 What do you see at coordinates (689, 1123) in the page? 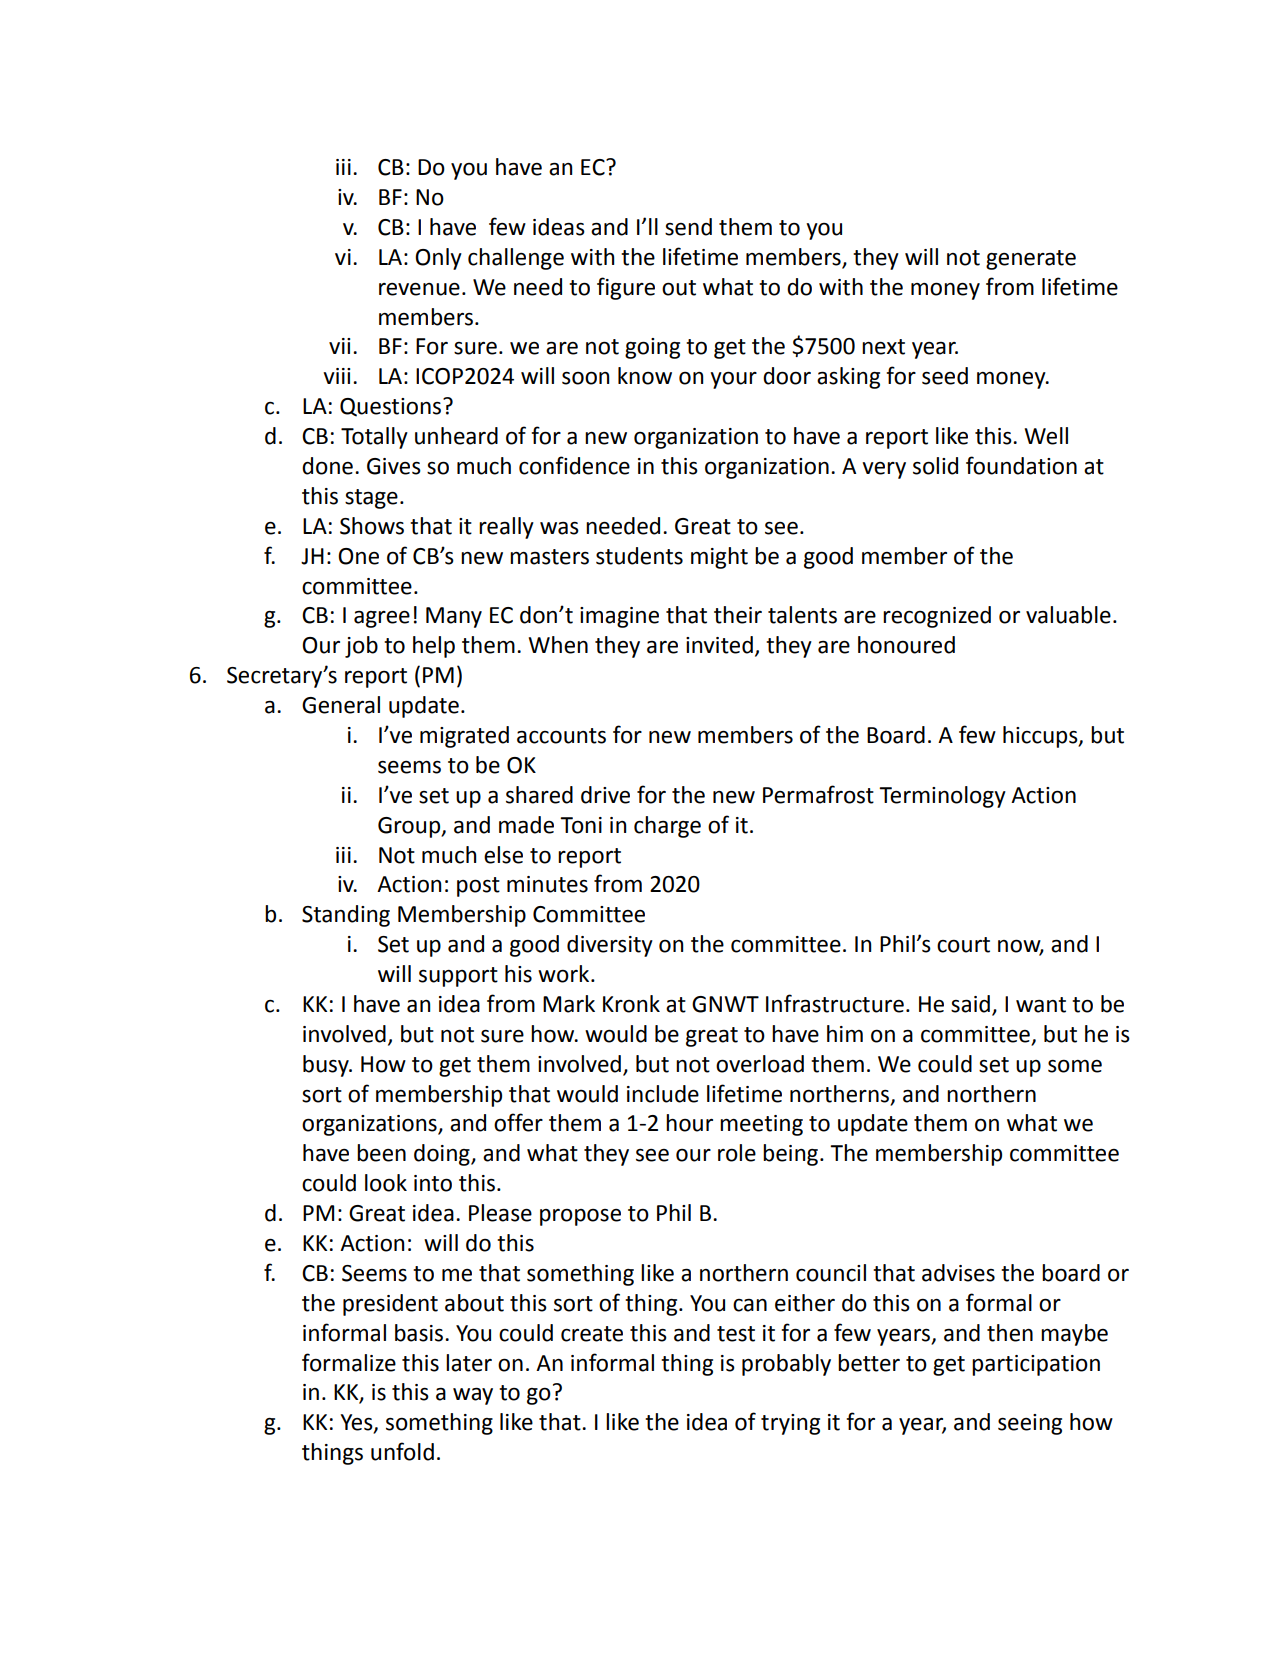
I see `hour` at bounding box center [689, 1123].
